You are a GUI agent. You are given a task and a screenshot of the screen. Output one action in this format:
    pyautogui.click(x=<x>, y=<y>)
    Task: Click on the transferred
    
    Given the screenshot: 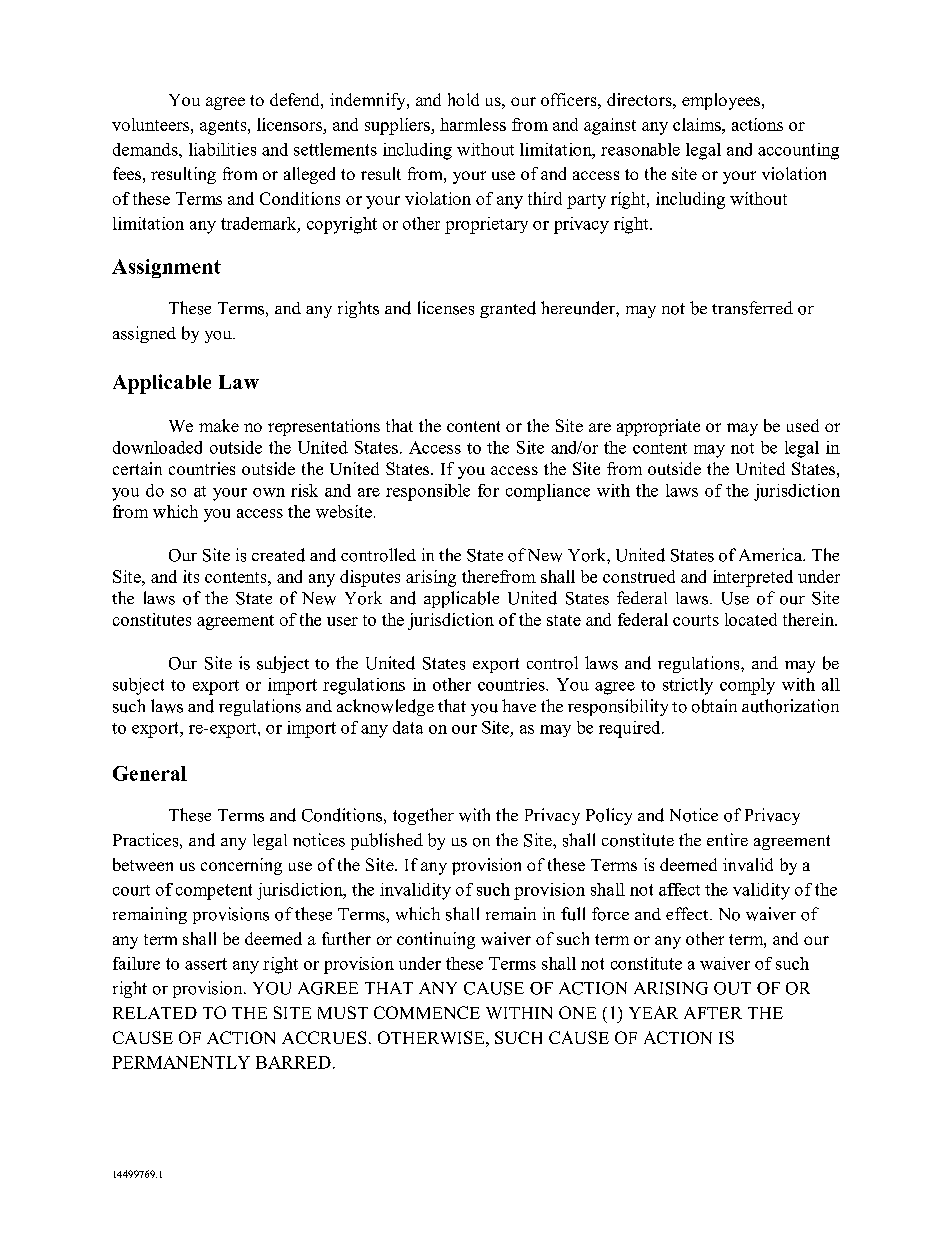 What is the action you would take?
    pyautogui.click(x=752, y=308)
